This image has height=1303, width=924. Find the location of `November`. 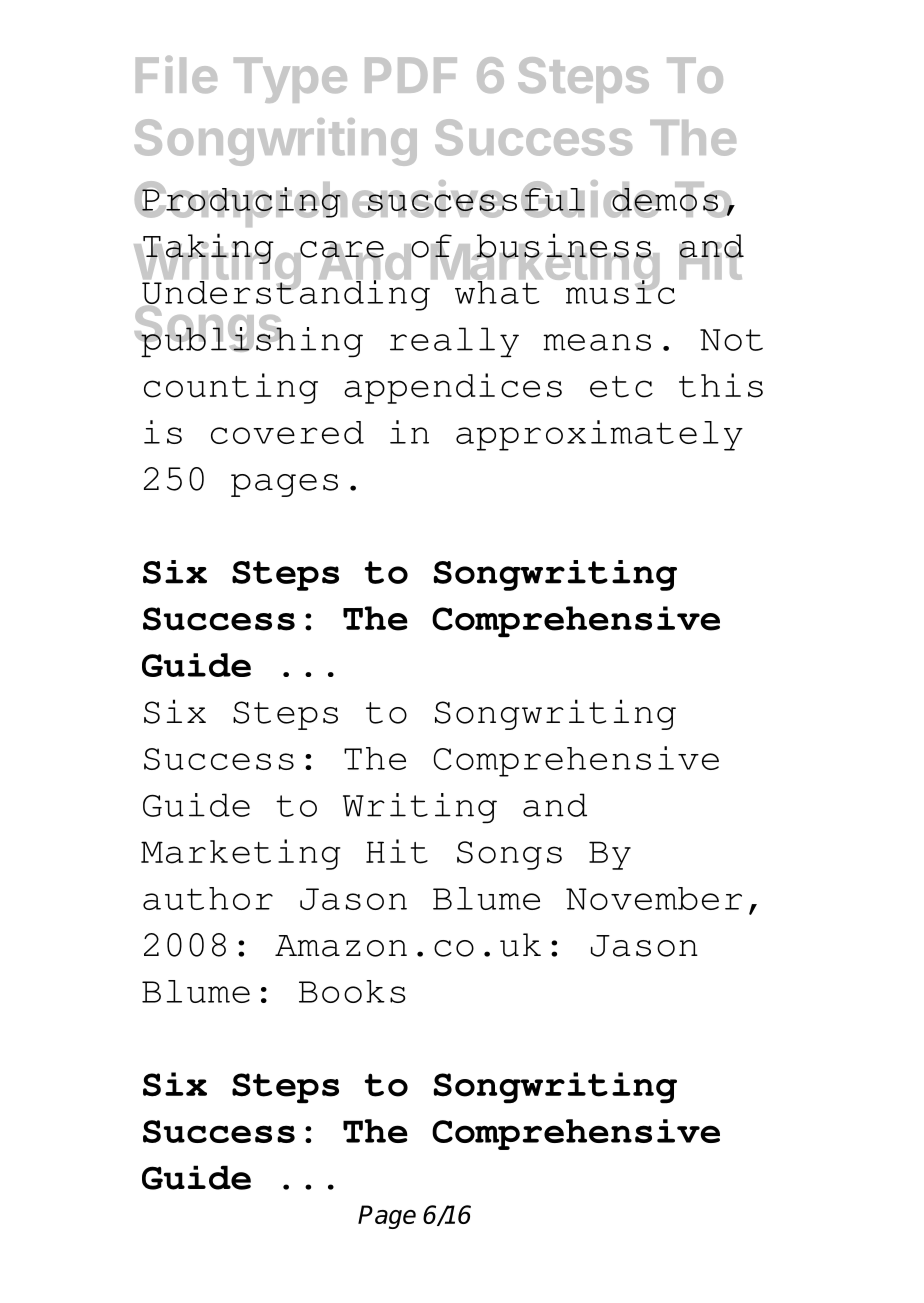

November is located at coordinates (654, 898).
